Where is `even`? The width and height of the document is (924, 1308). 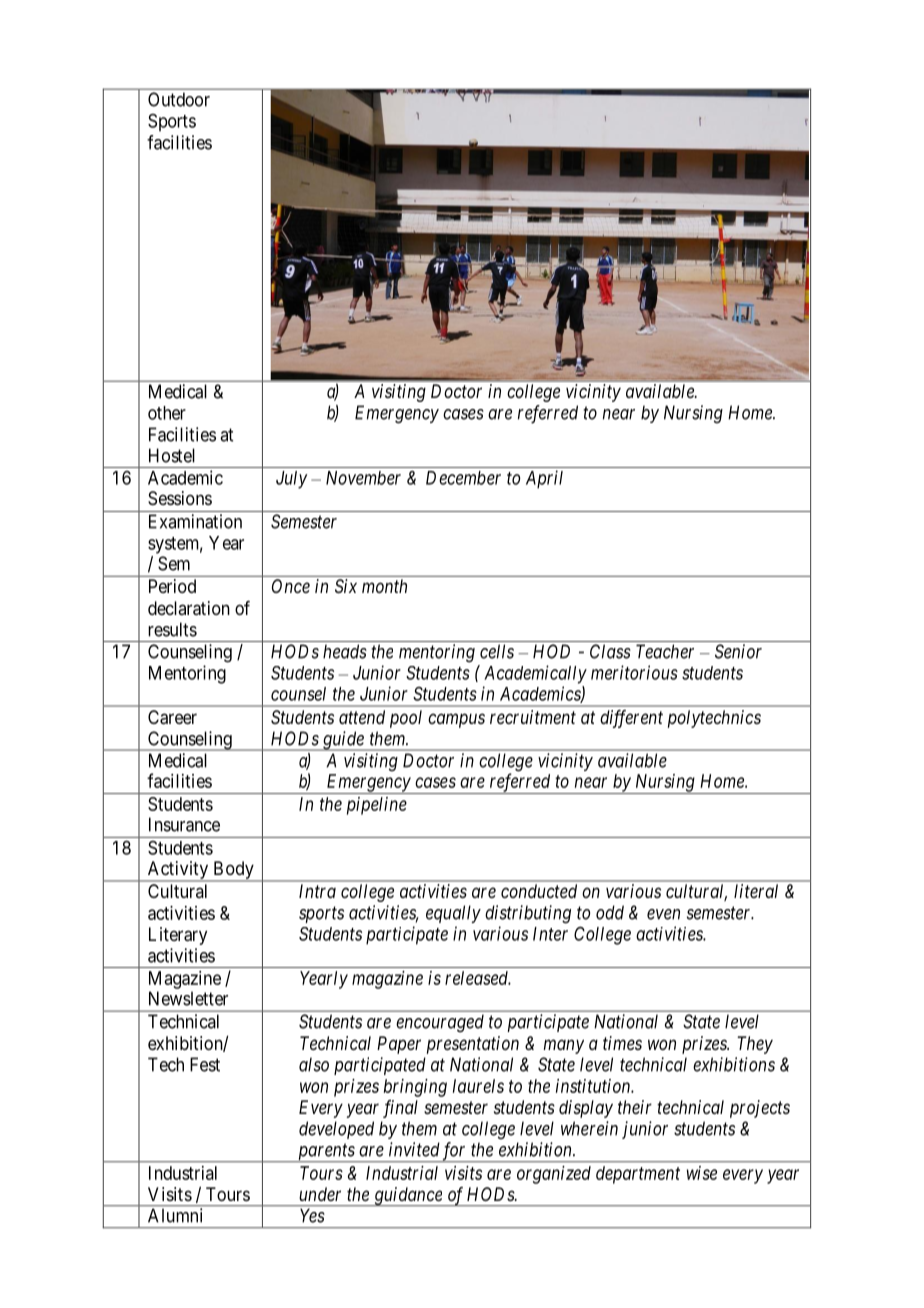
even is located at coordinates (663, 914).
